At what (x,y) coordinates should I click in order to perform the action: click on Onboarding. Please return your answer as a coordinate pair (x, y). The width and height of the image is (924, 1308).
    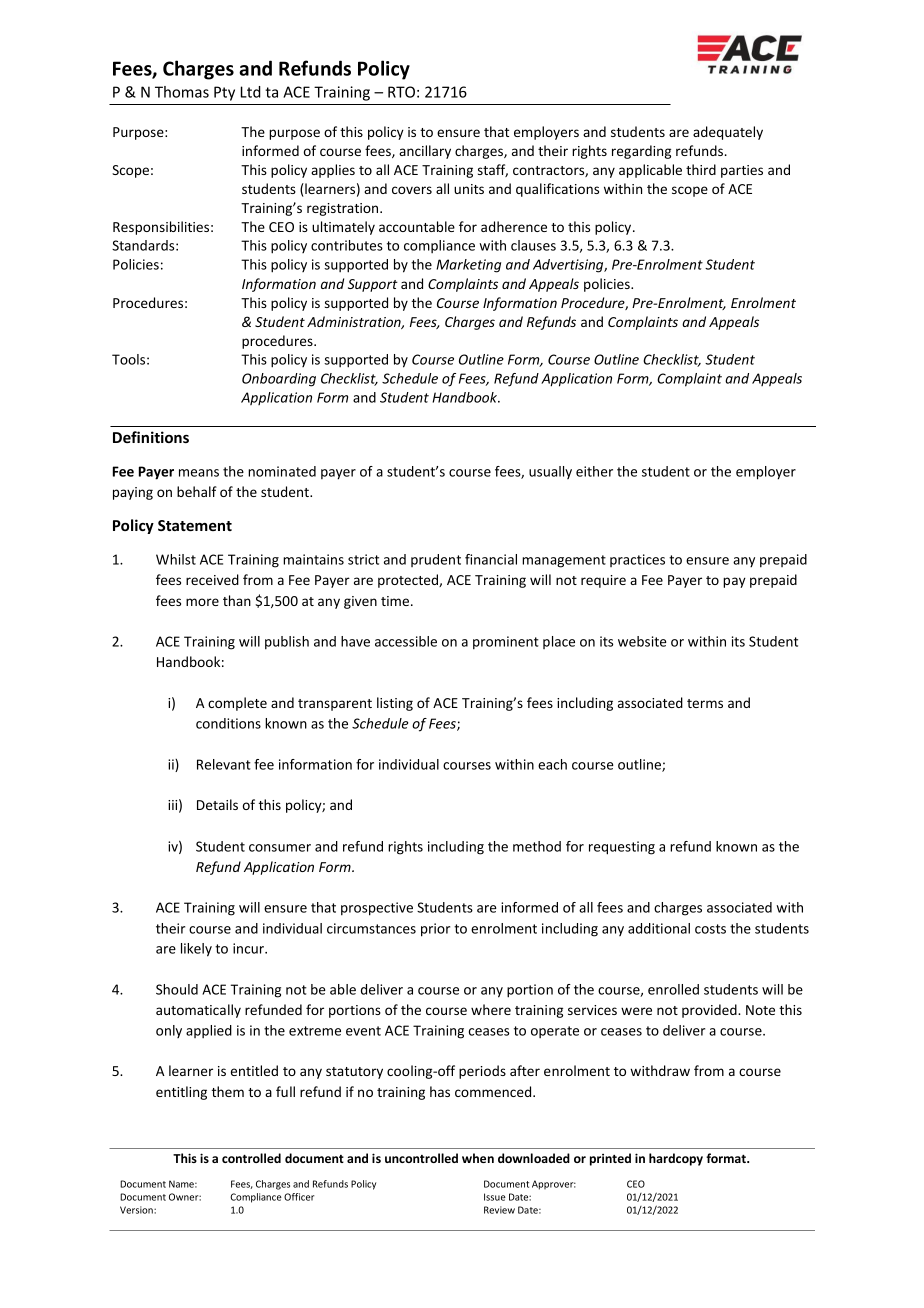
    Looking at the image, I should click on (279, 380).
